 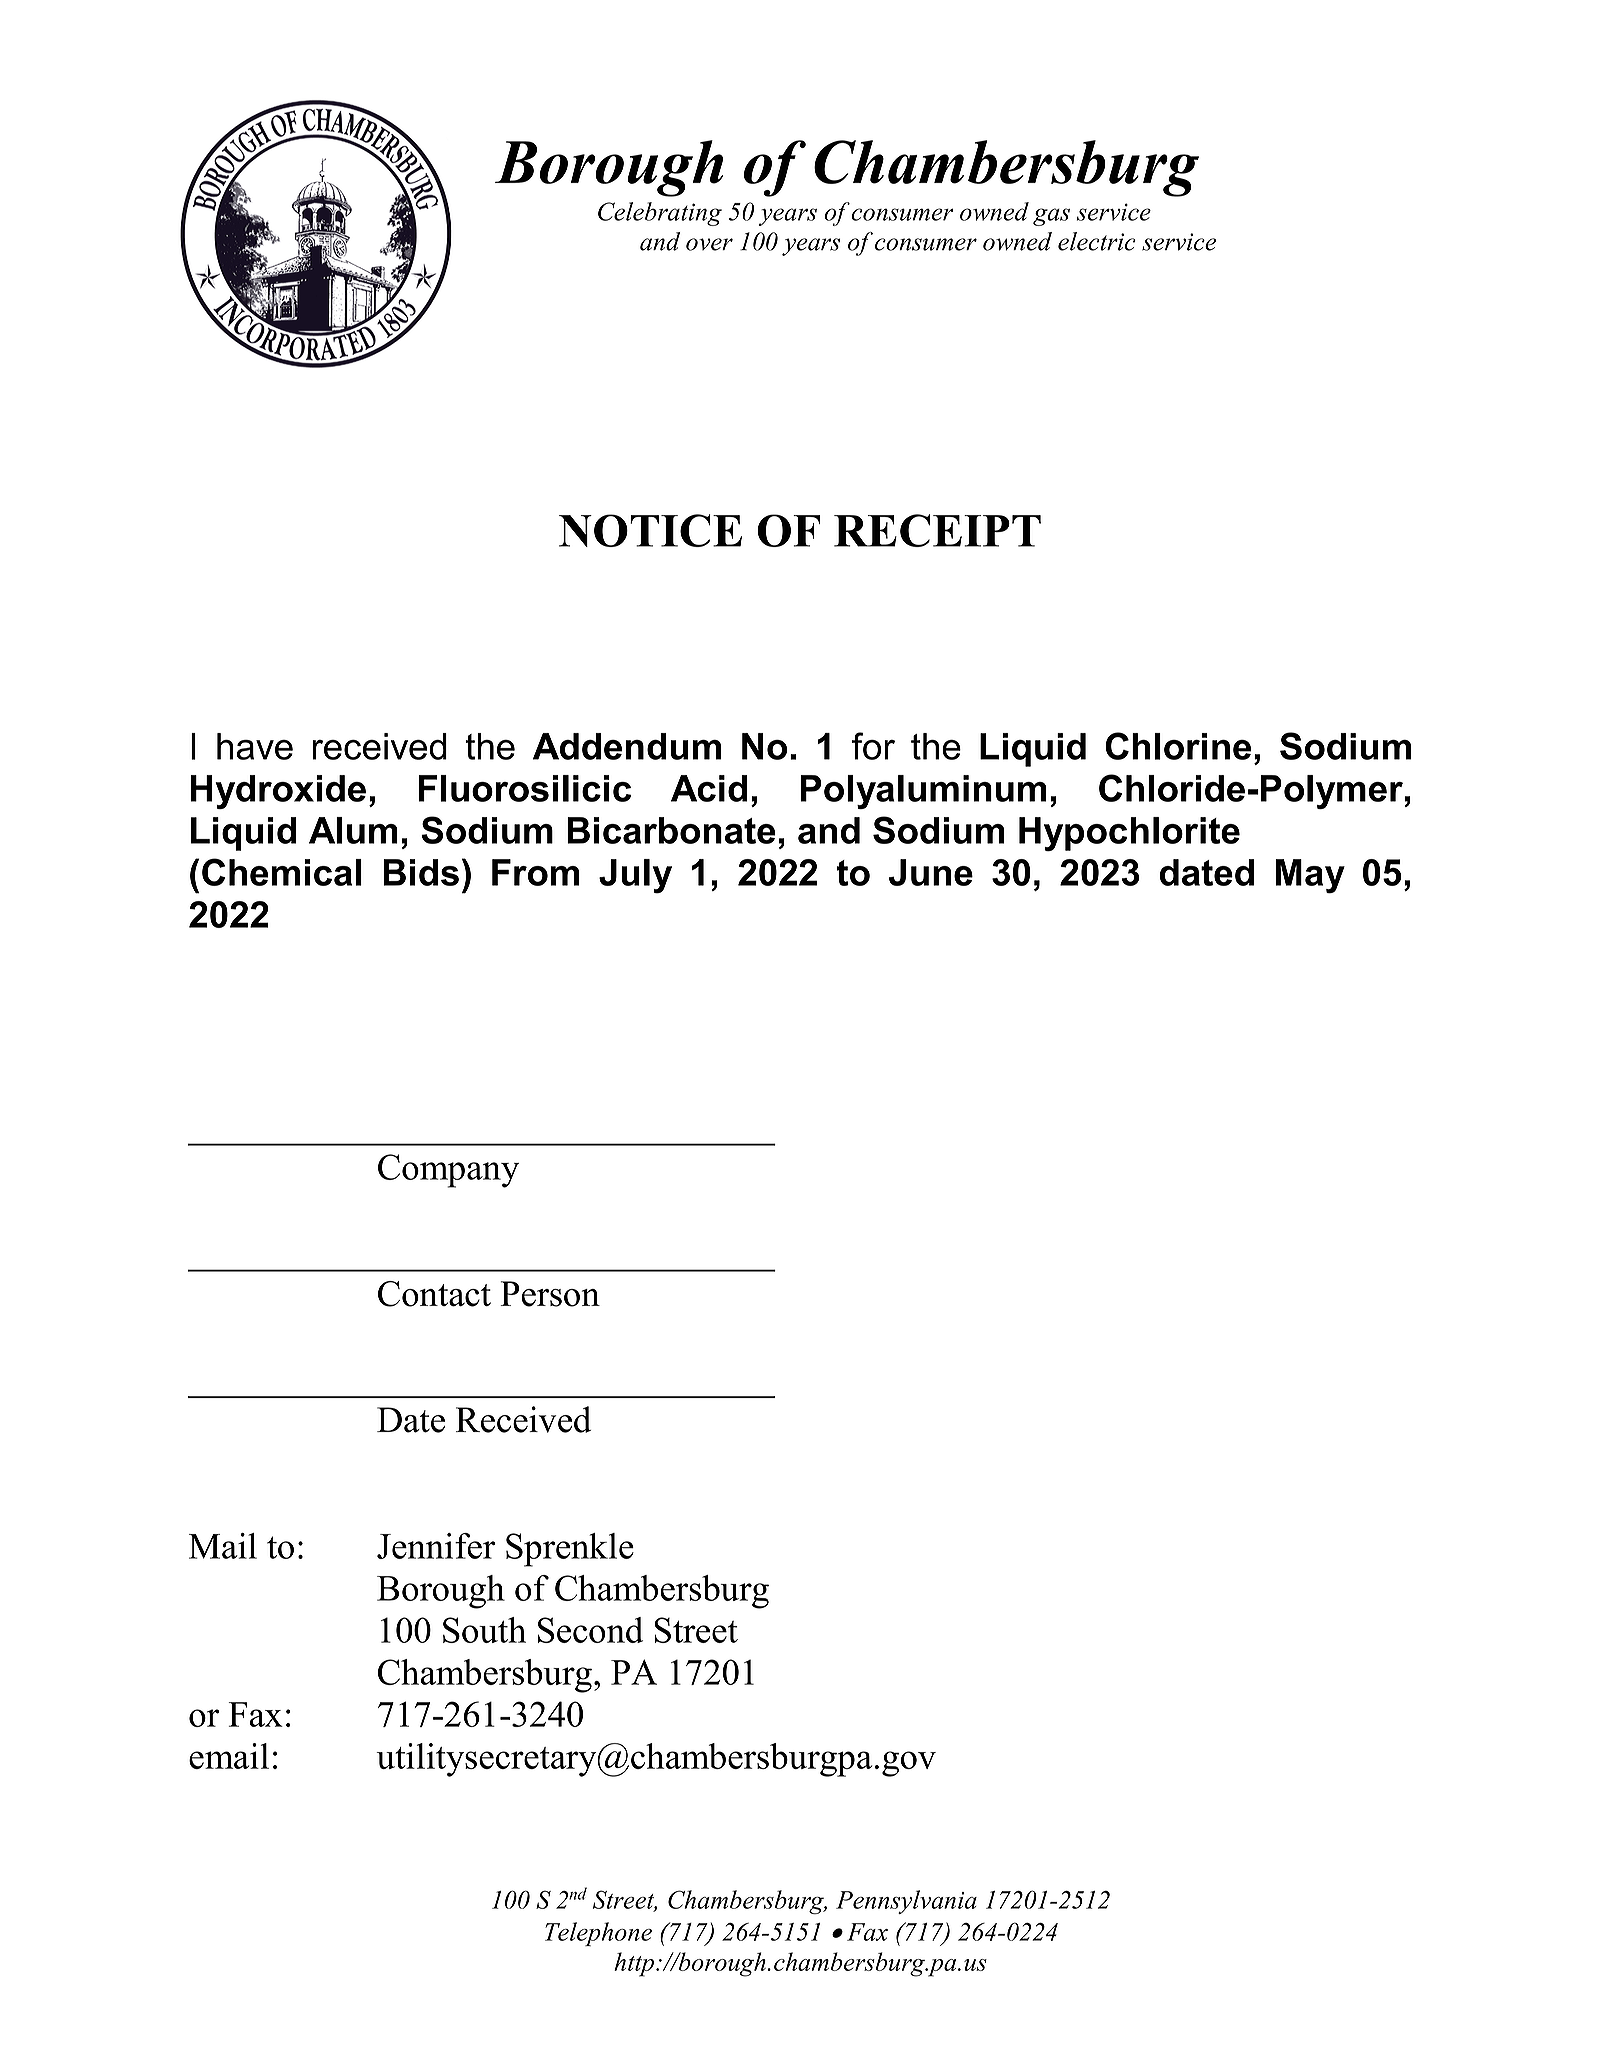 What do you see at coordinates (1097, 241) in the page?
I see `electric` at bounding box center [1097, 241].
